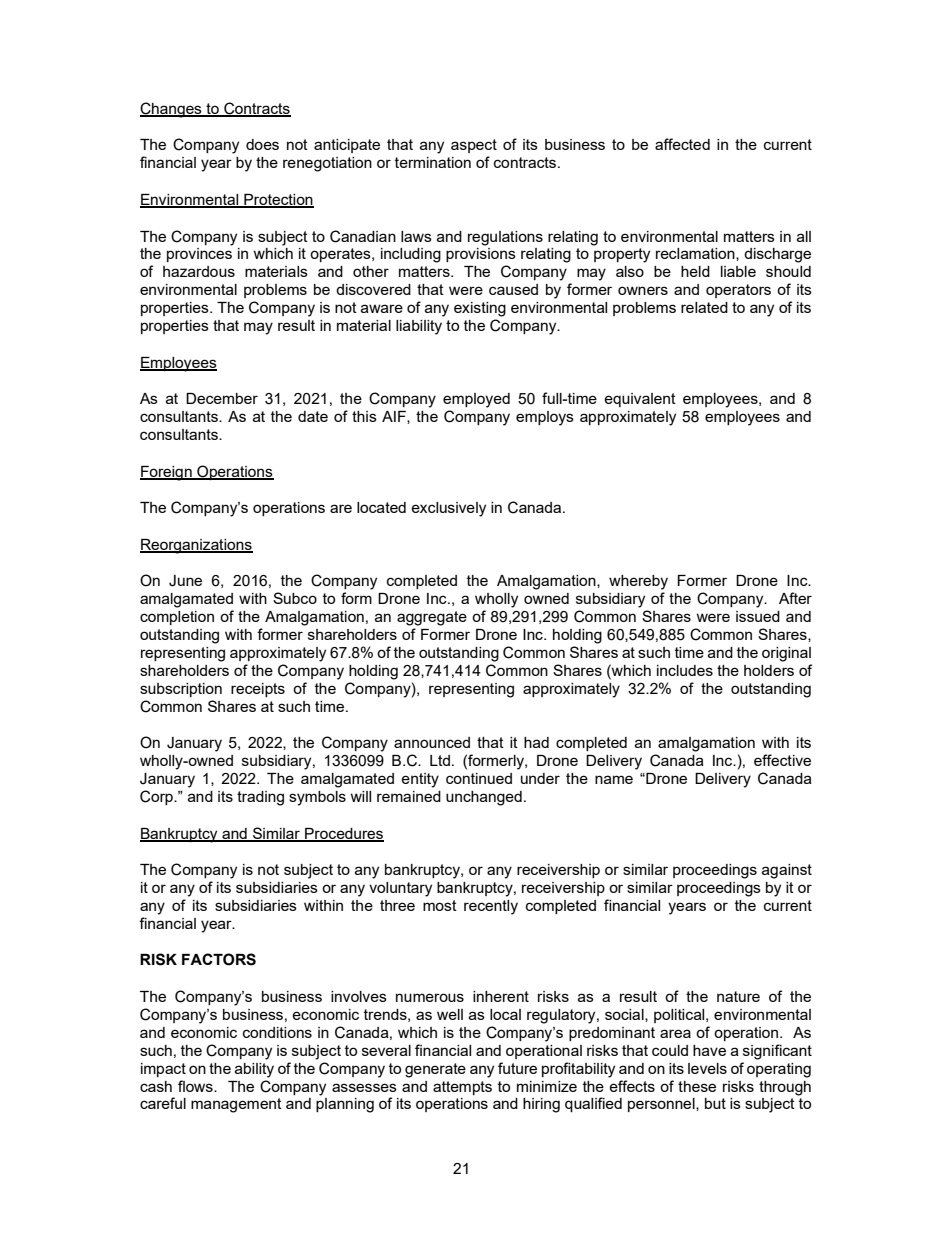 The height and width of the screenshot is (1233, 952). I want to click on continued, so click(479, 778).
